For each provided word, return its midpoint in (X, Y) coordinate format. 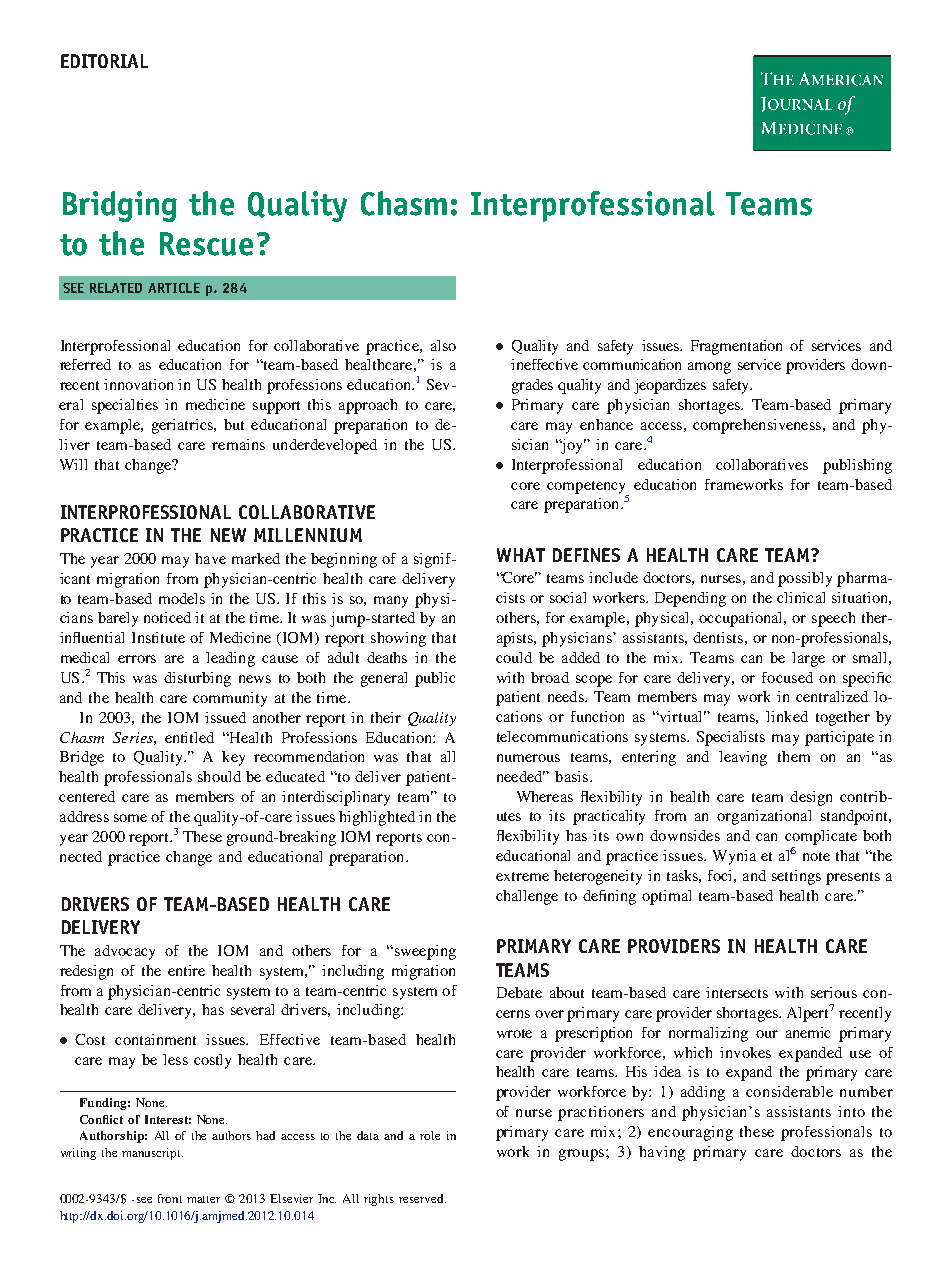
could (514, 657)
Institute (158, 637)
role (430, 1135)
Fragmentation (736, 347)
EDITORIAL (104, 61)
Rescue (206, 244)
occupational (742, 619)
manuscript (152, 1154)
